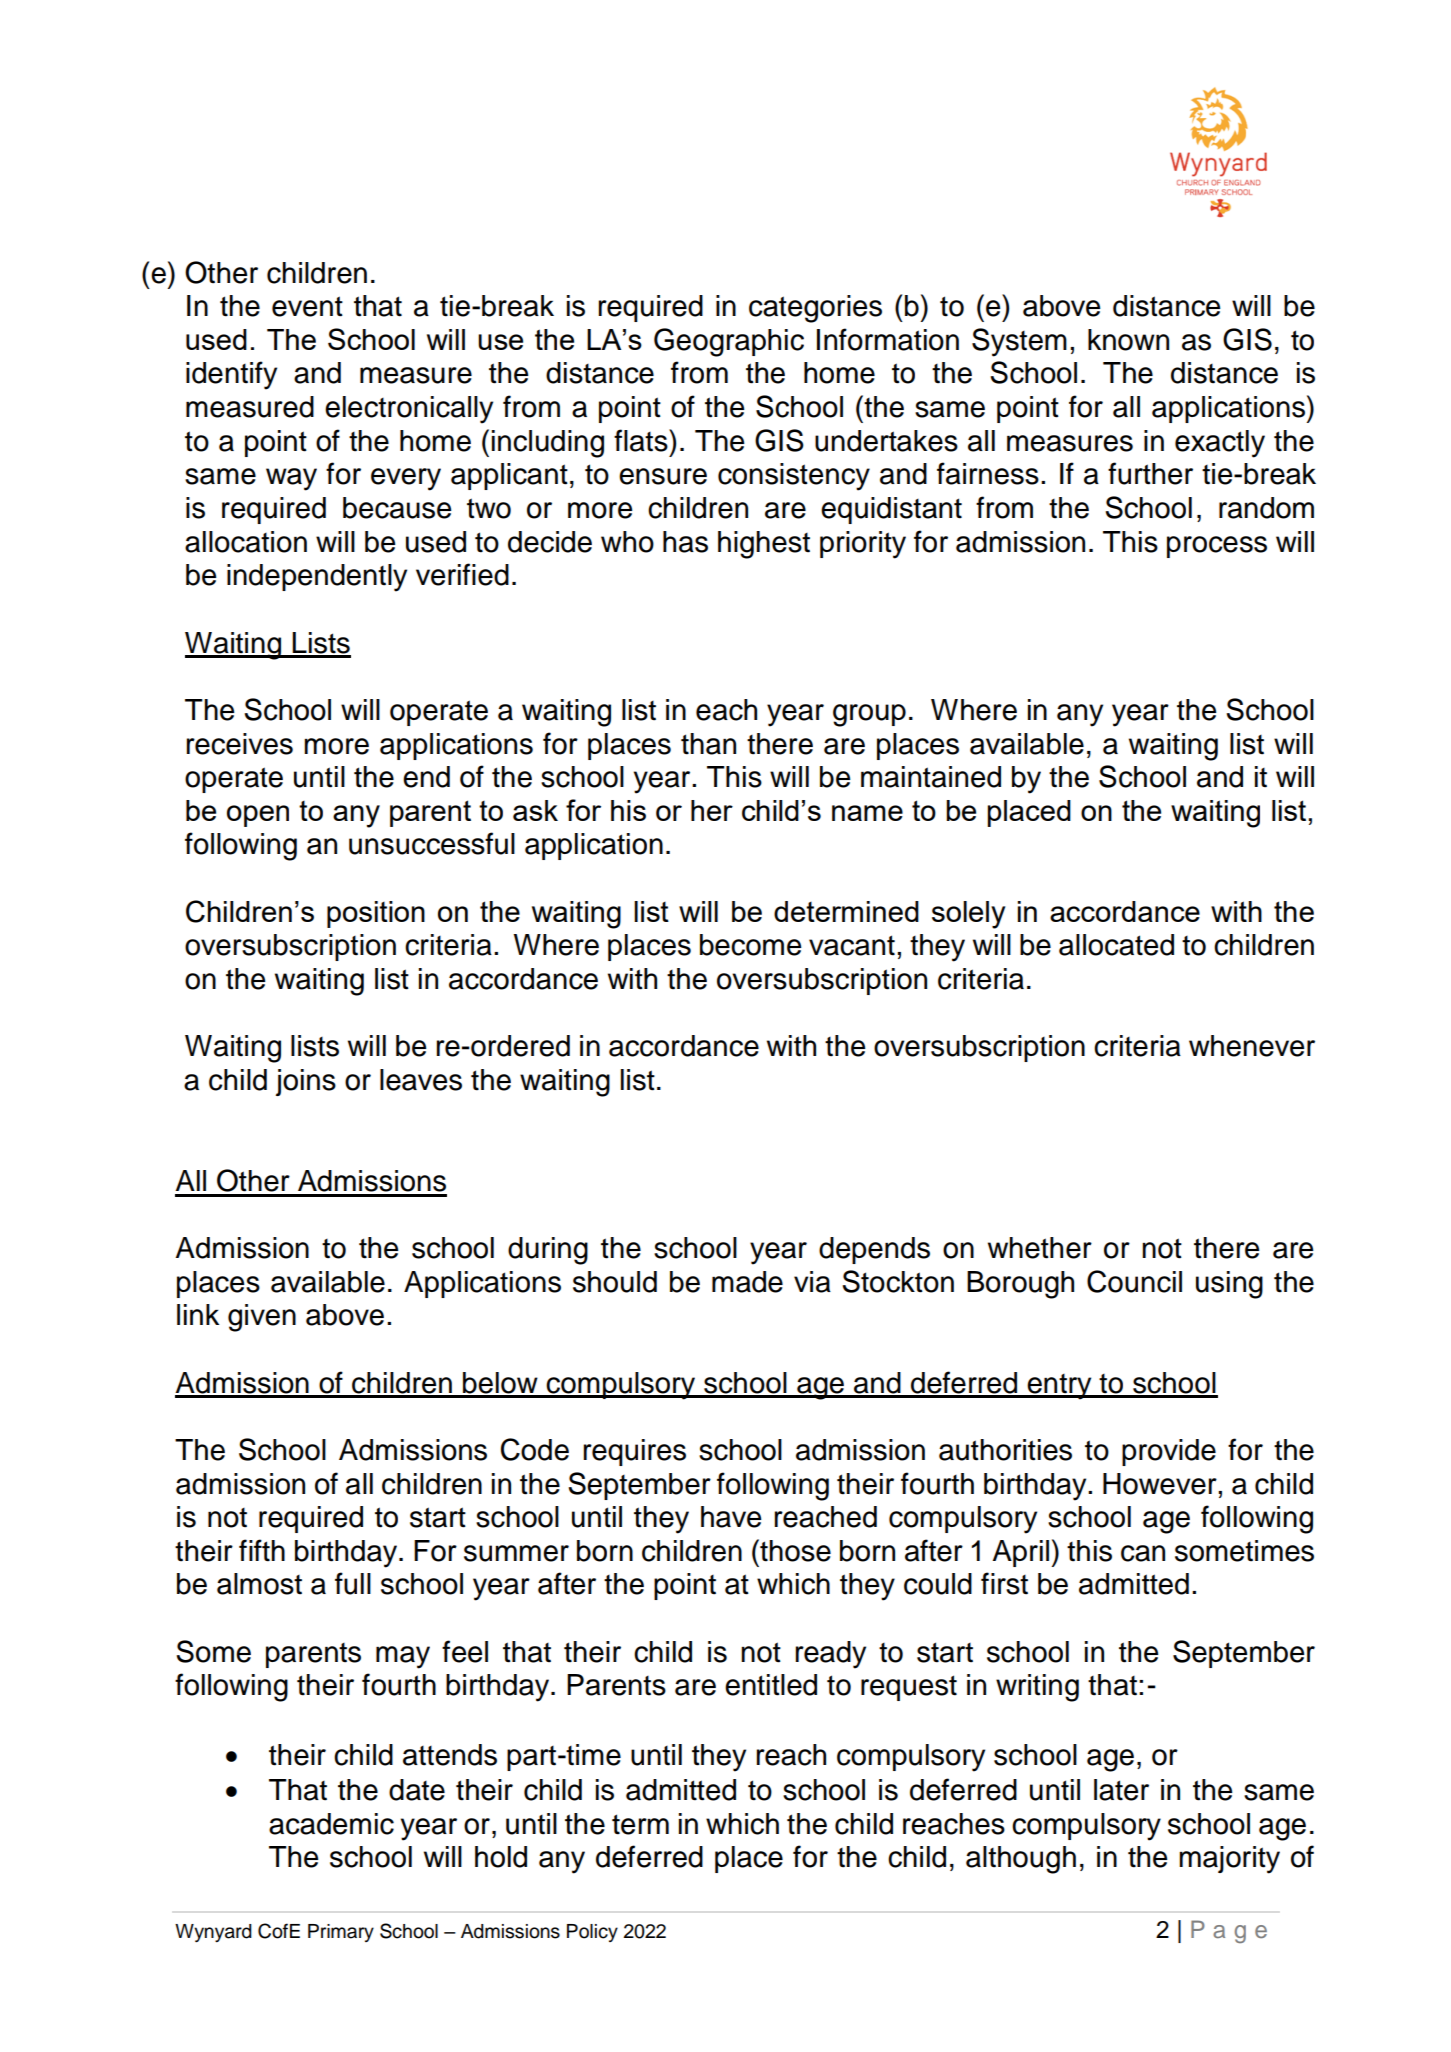  What do you see at coordinates (341, 1933) in the page?
I see `Primary` at bounding box center [341, 1933].
